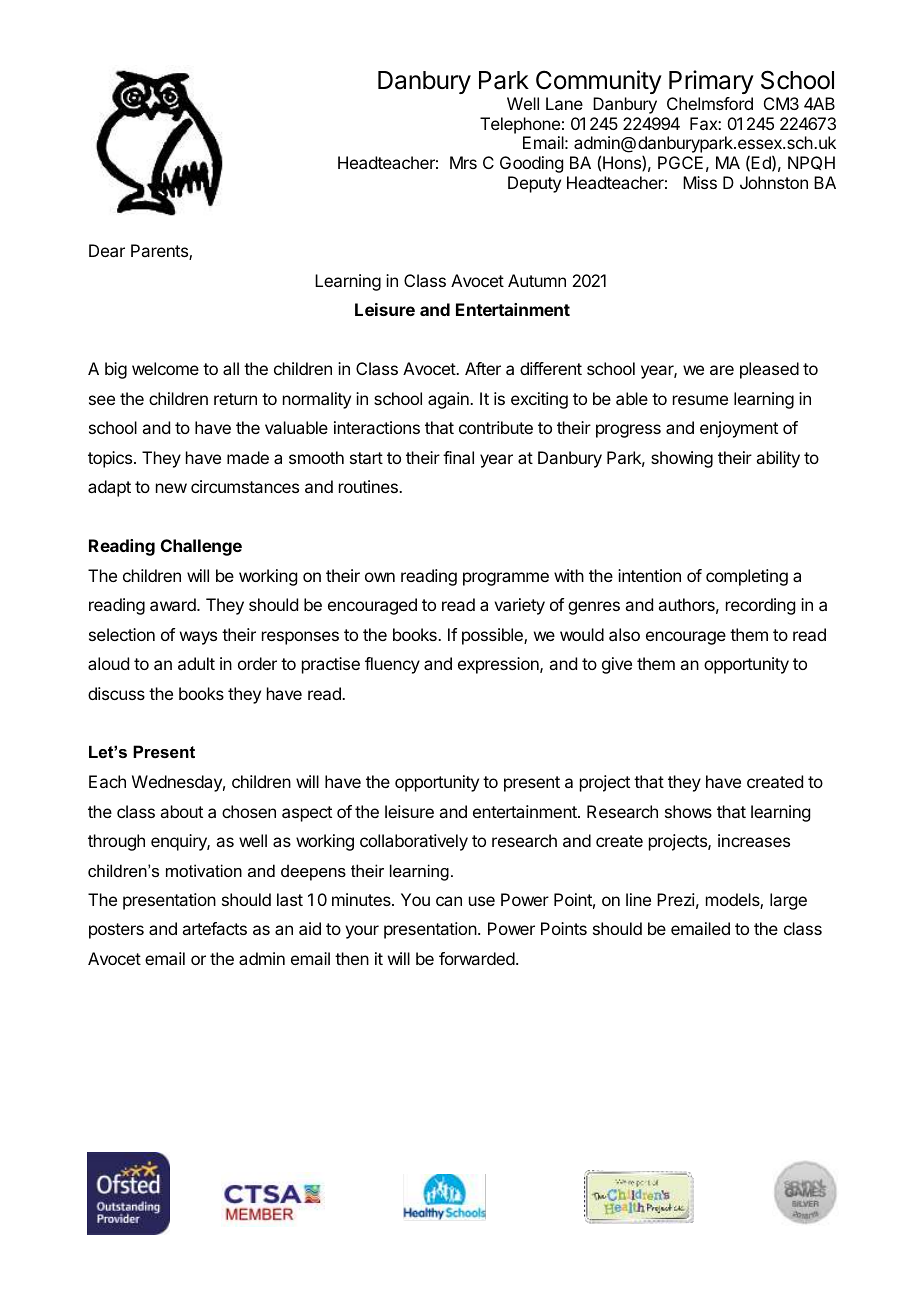 The width and height of the screenshot is (924, 1308). I want to click on can, so click(449, 901).
